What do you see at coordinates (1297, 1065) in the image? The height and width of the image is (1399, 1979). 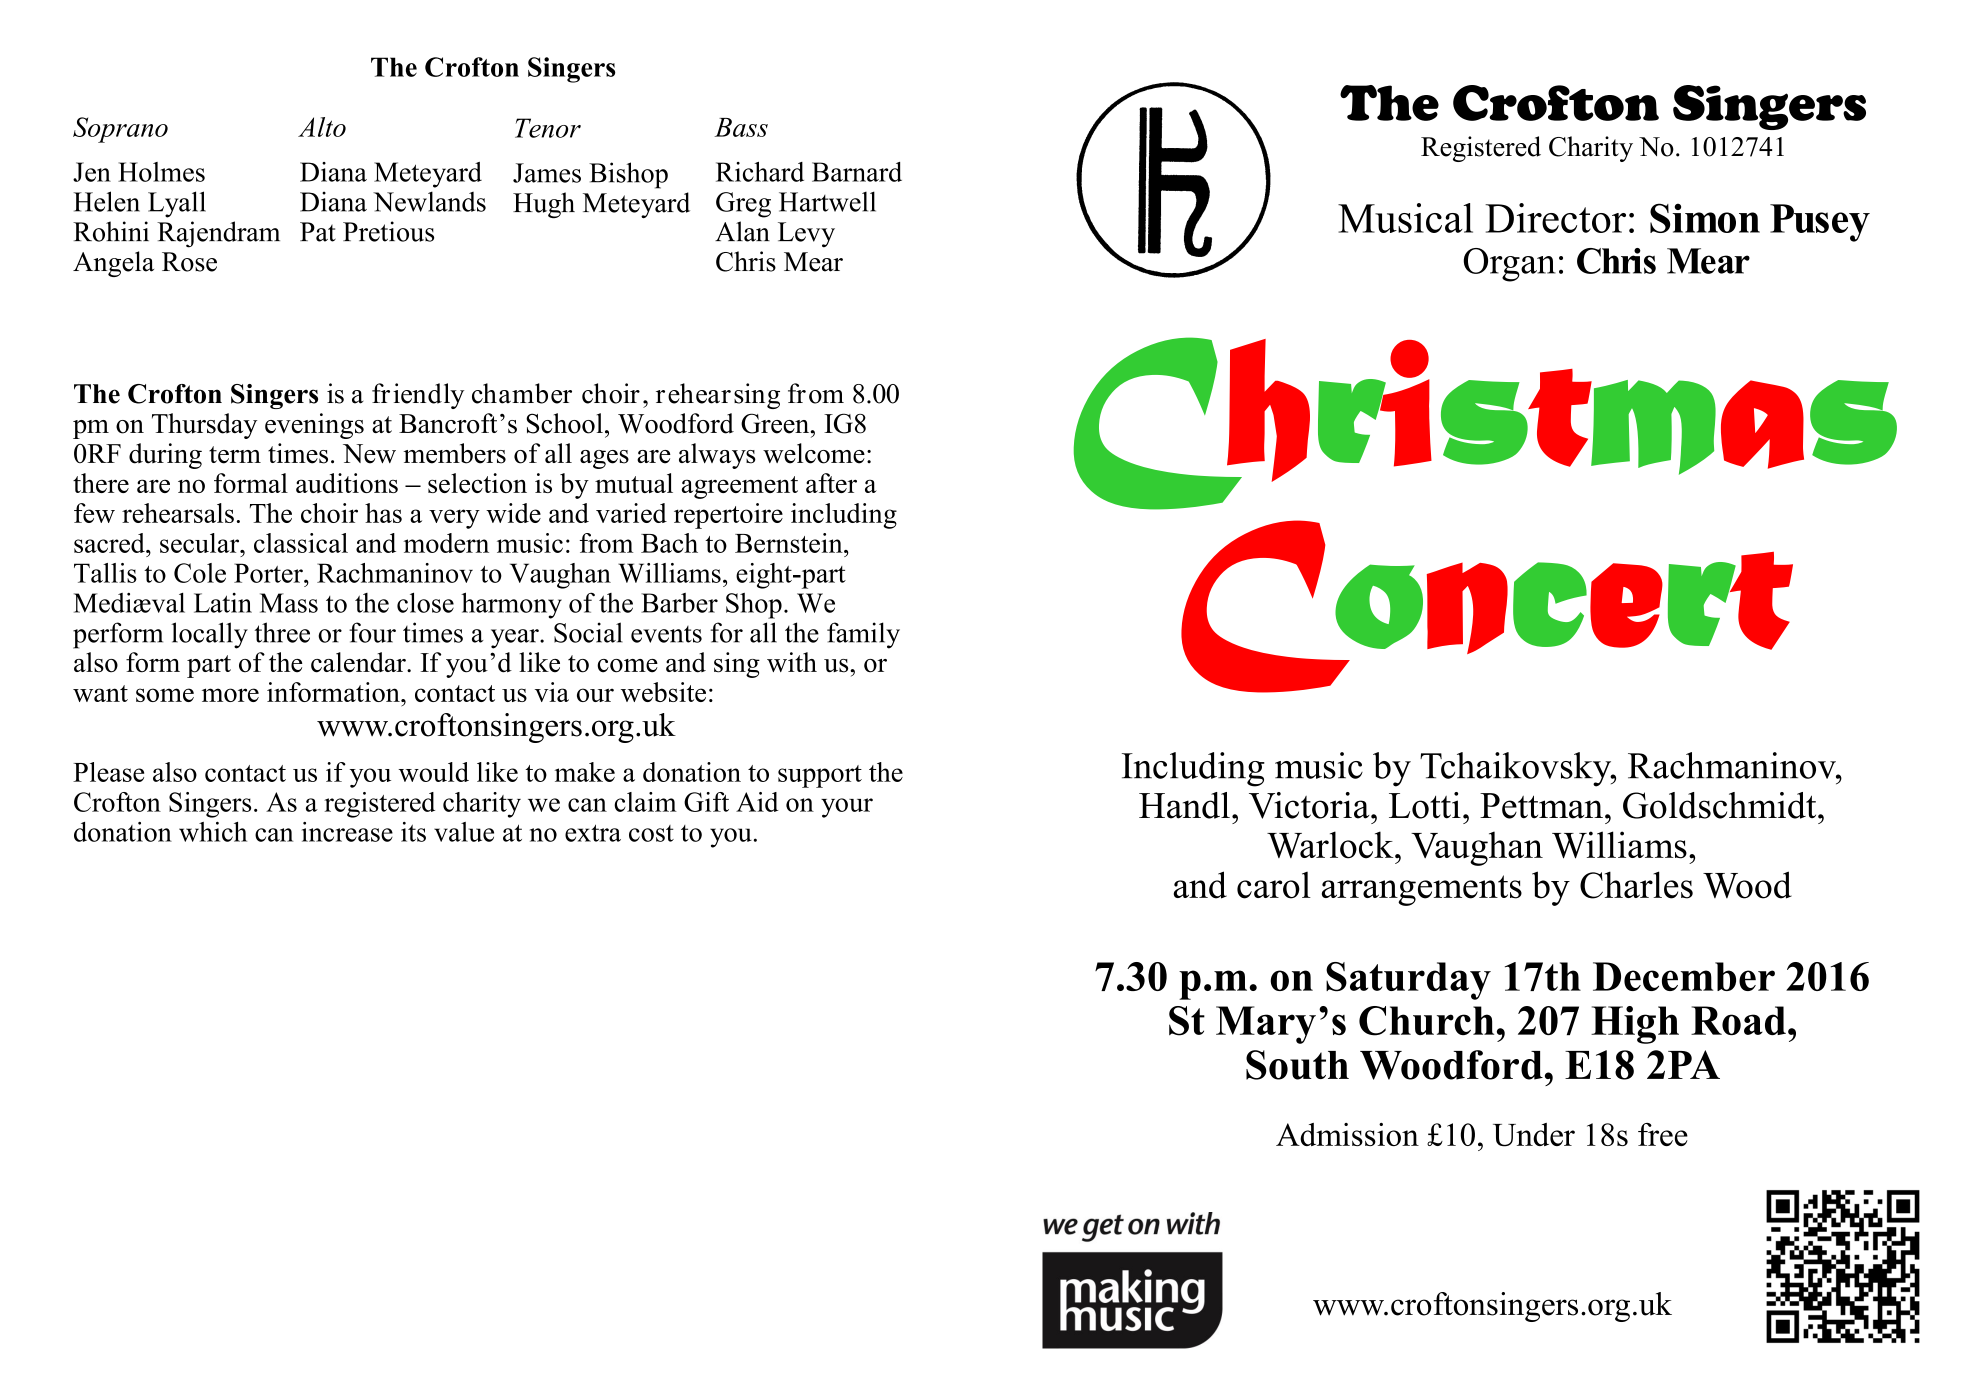 I see `South` at bounding box center [1297, 1065].
